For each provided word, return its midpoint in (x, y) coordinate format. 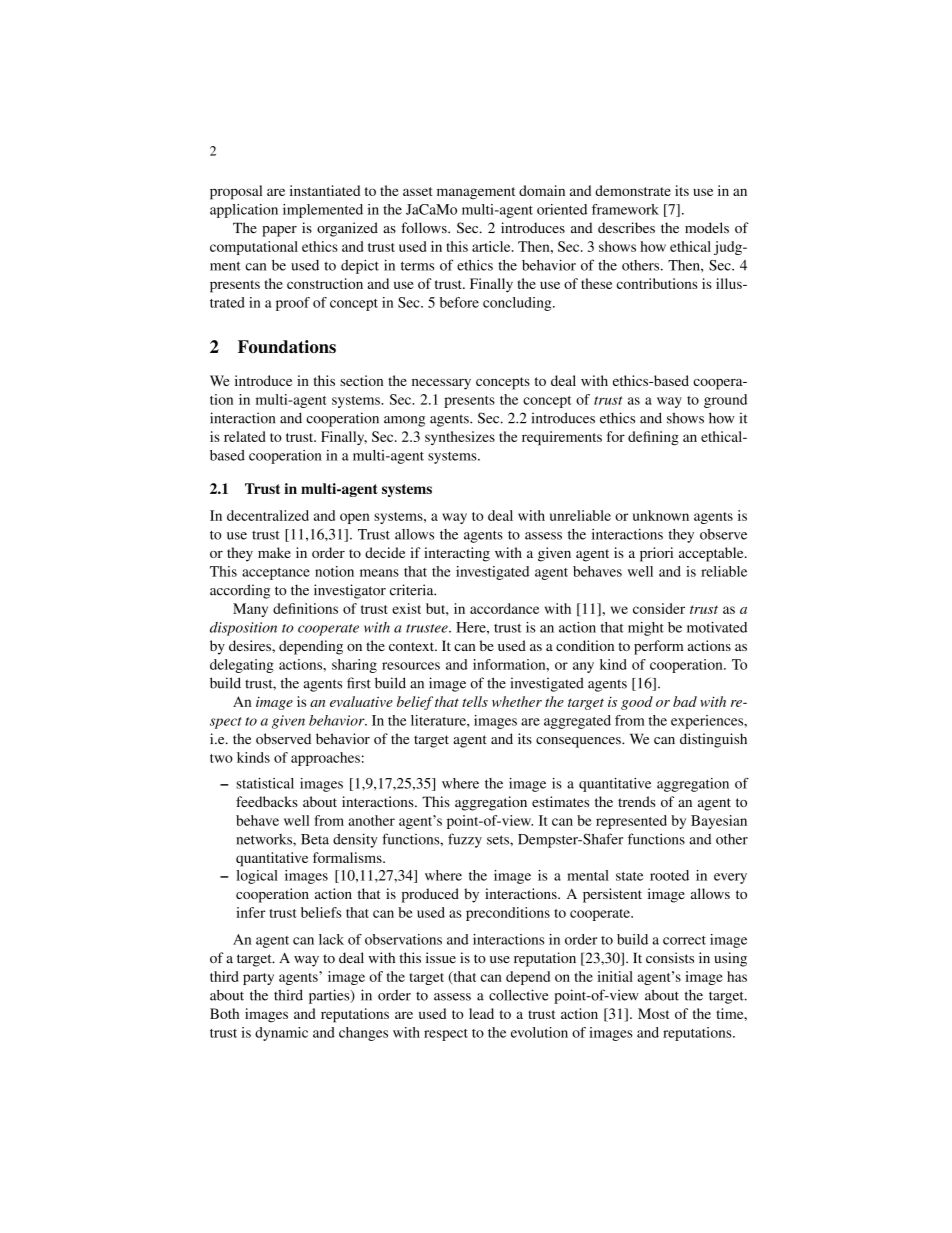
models (707, 228)
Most (653, 1013)
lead (481, 1013)
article (492, 246)
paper (279, 231)
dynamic (281, 1034)
